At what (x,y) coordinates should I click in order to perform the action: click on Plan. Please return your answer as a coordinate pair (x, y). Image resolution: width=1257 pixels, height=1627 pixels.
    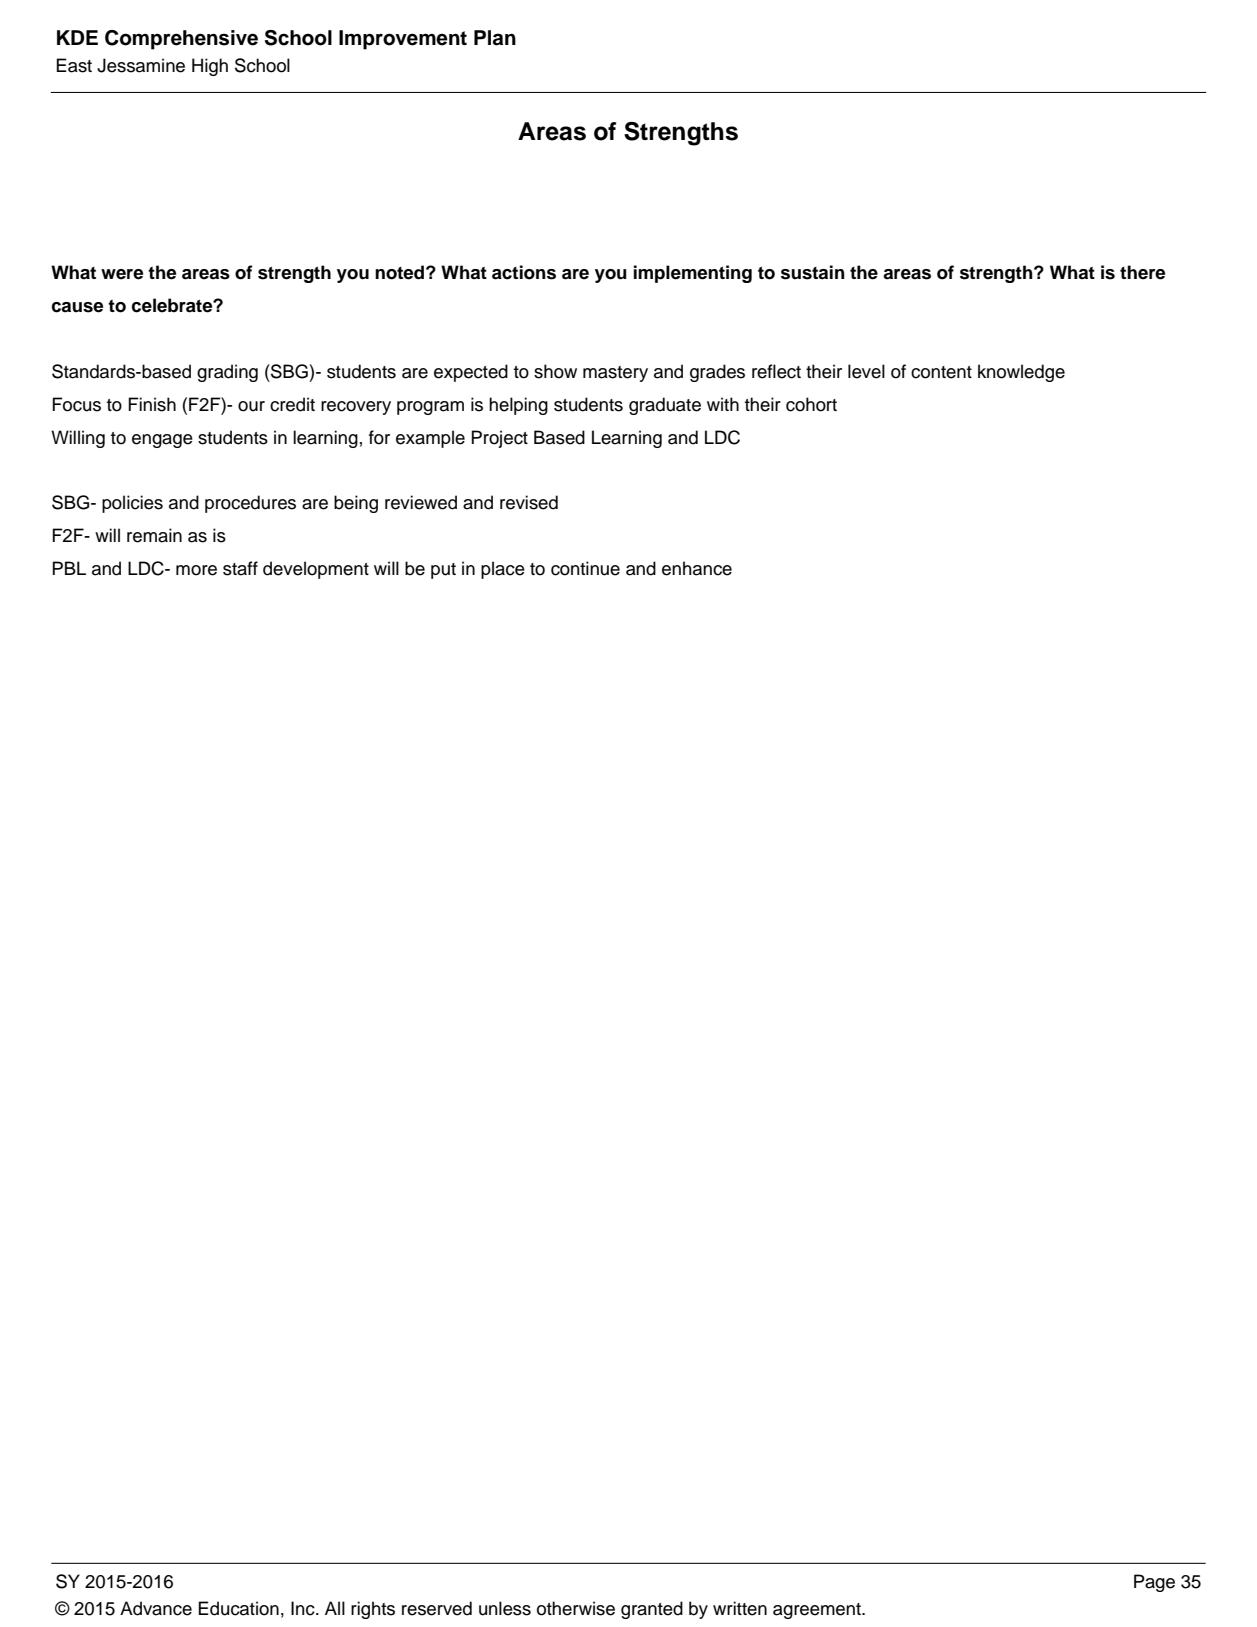
    Looking at the image, I should click on (495, 38).
